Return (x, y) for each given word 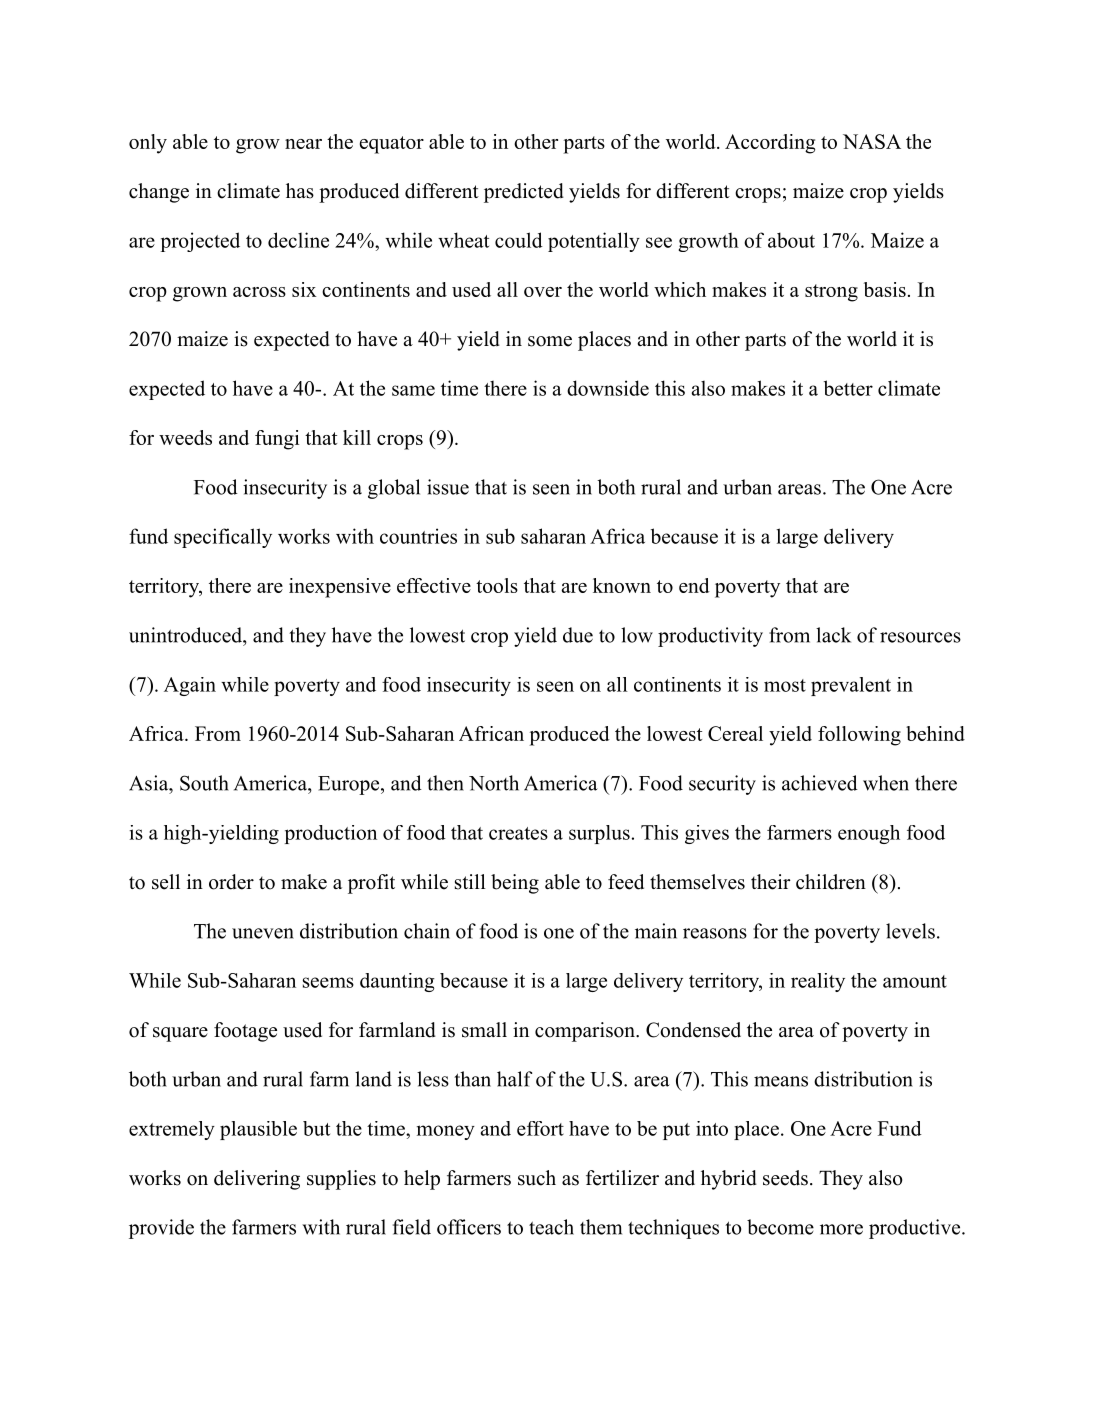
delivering (257, 1180)
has (300, 191)
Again (190, 686)
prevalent (851, 686)
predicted (524, 193)
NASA (872, 141)
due (578, 635)
